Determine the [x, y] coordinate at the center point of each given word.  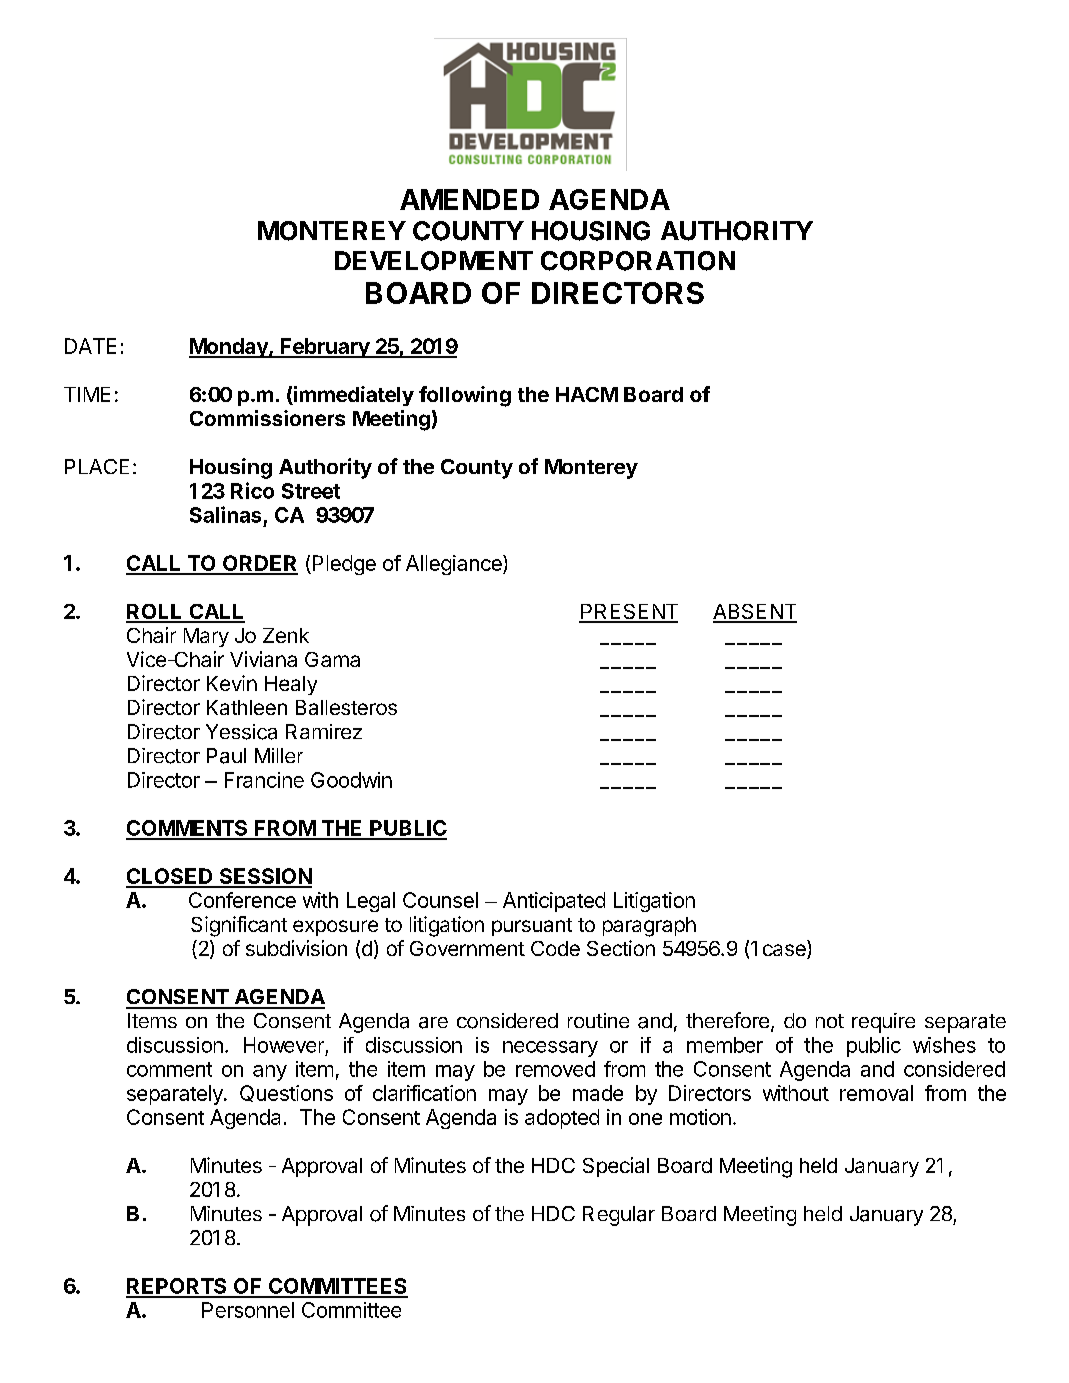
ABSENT [755, 613]
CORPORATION [638, 261]
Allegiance [455, 565]
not [830, 1021]
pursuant [532, 927]
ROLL [155, 613]
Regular [619, 1216]
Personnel [248, 1310]
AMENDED [469, 199]
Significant [239, 926]
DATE [90, 346]
